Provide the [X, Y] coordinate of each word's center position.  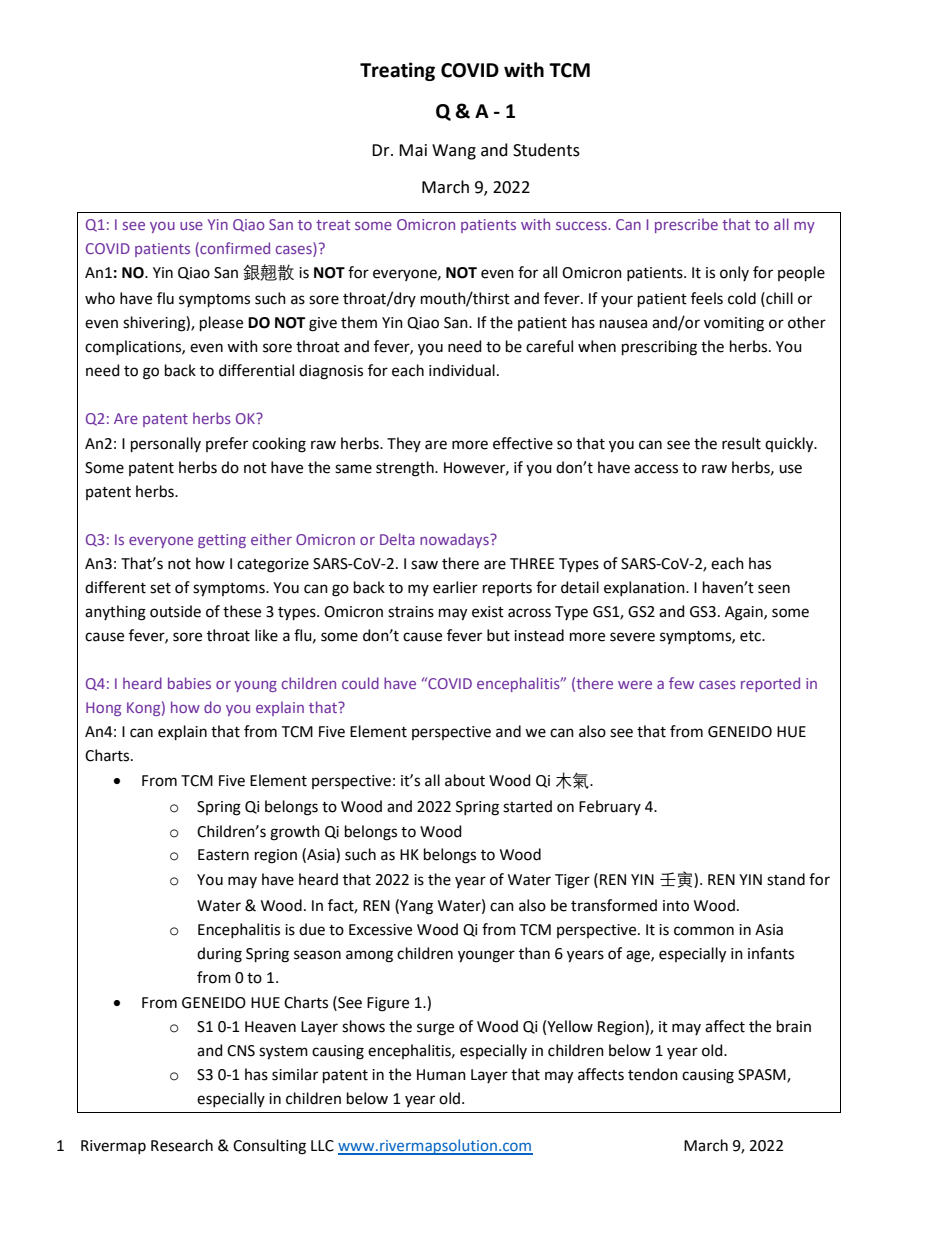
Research [182, 1145]
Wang [454, 152]
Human [441, 1075]
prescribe [686, 225]
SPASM [763, 1076]
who [100, 298]
